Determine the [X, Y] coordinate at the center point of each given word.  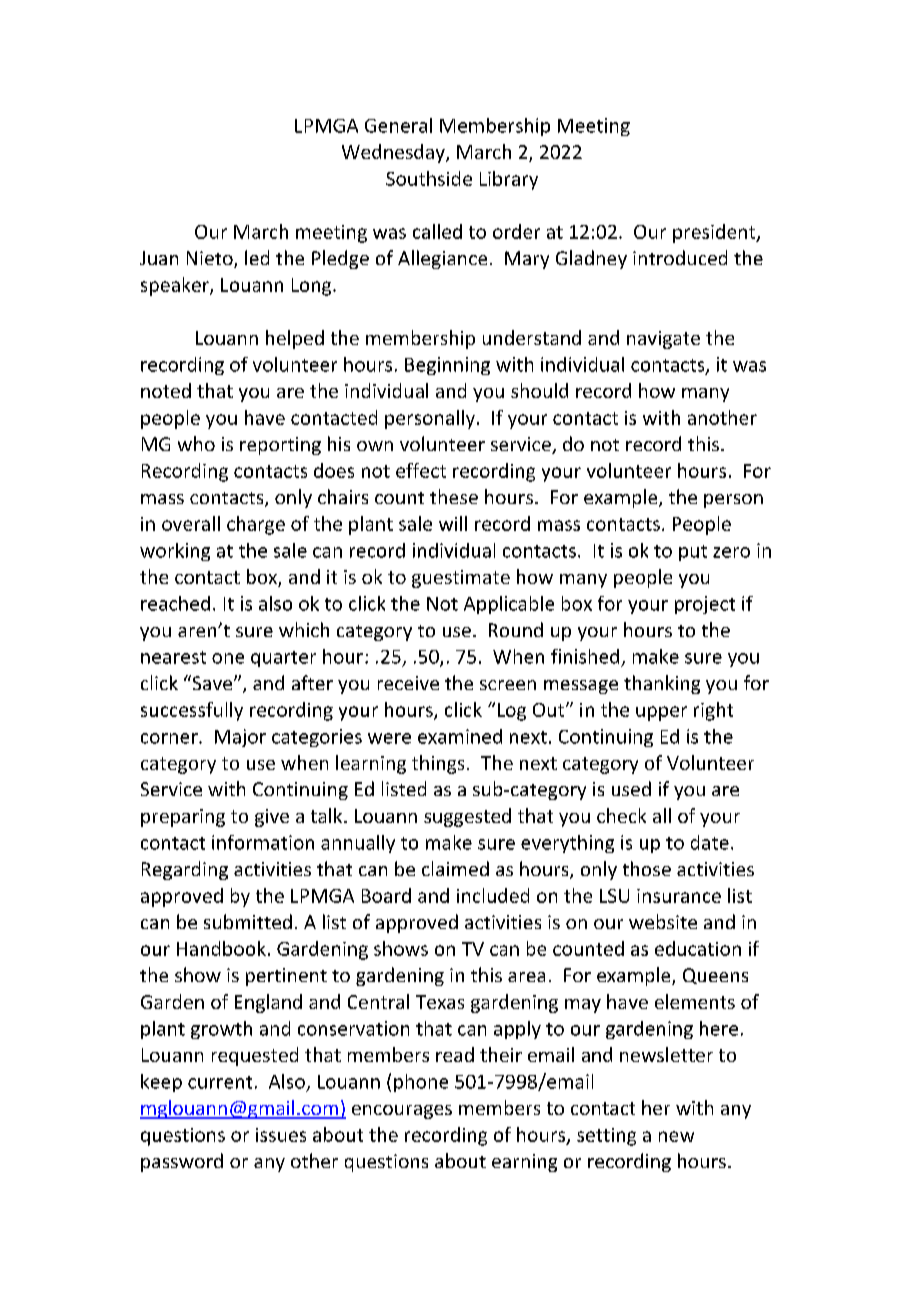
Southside [429, 178]
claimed [455, 868]
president [715, 233]
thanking [662, 684]
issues [281, 1135]
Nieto [211, 259]
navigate [663, 340]
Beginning [447, 366]
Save [212, 682]
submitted [248, 921]
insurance [679, 896]
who [196, 443]
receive [408, 683]
